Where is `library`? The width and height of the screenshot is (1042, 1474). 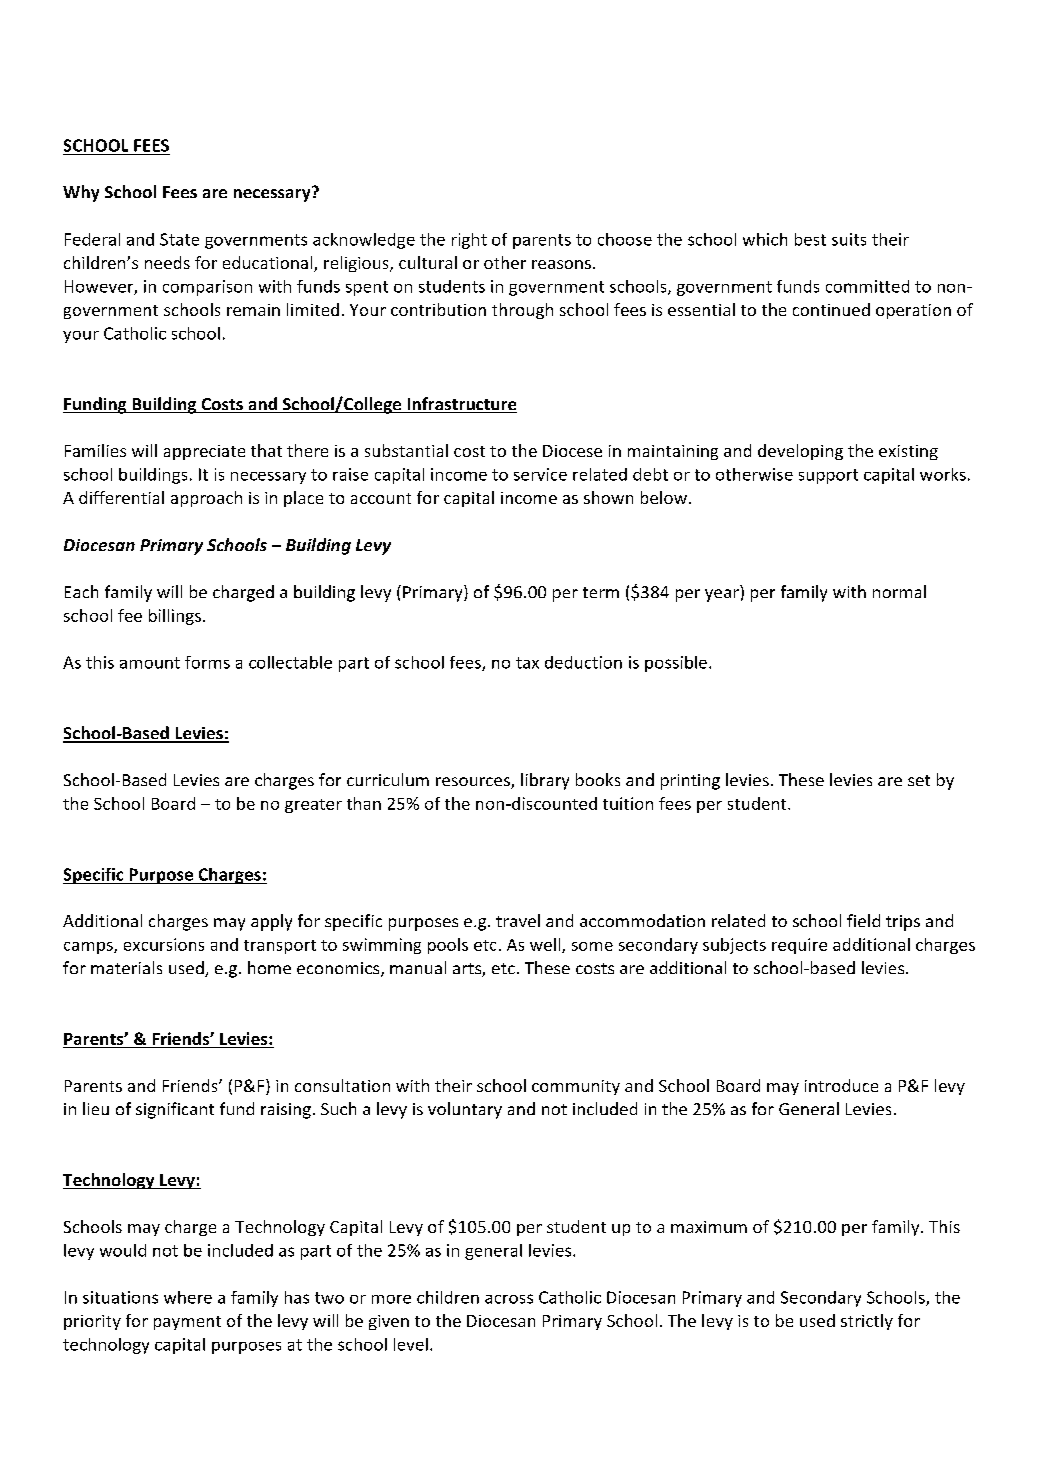 library is located at coordinates (545, 781).
